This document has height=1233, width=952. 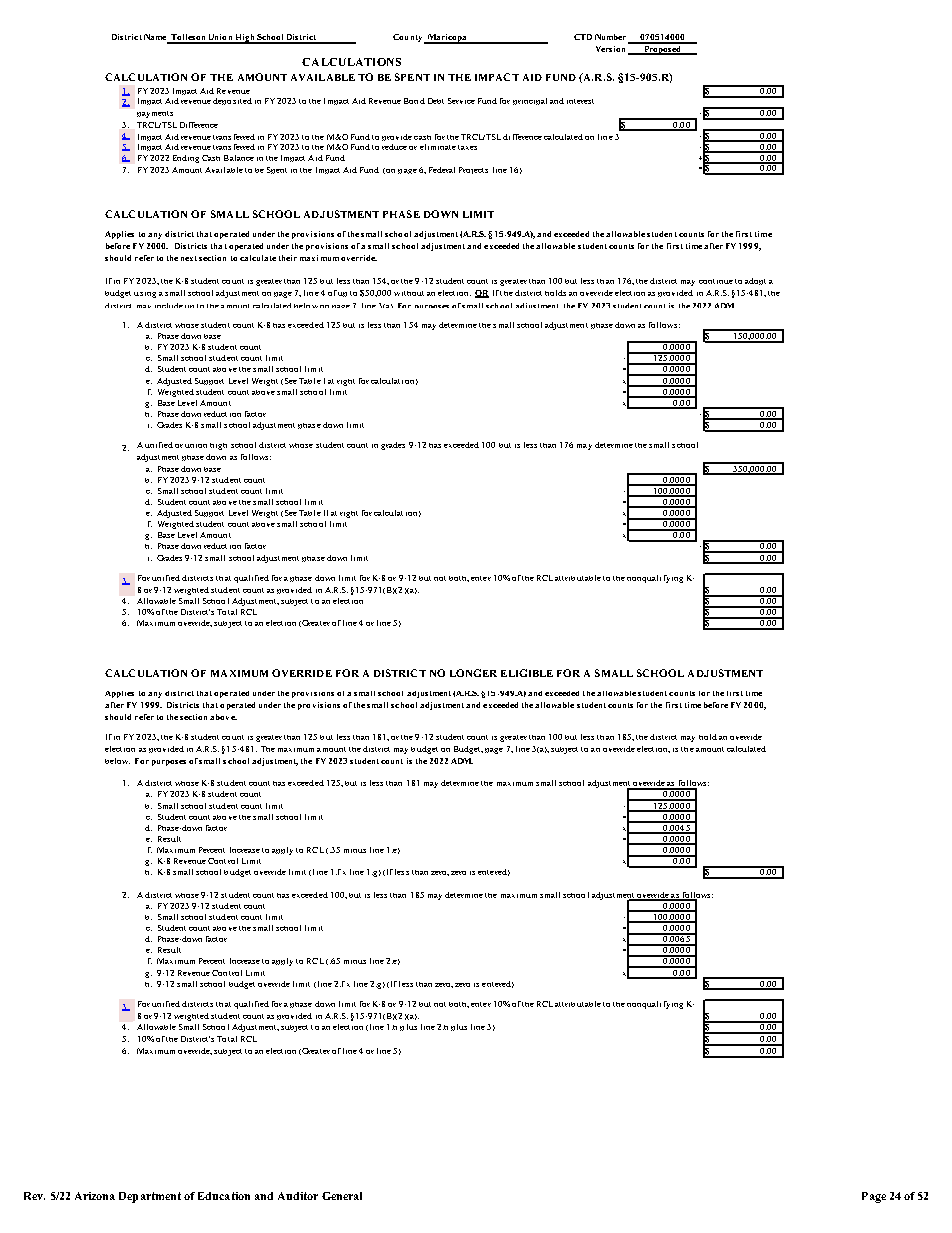 I want to click on Bond, so click(x=414, y=101).
